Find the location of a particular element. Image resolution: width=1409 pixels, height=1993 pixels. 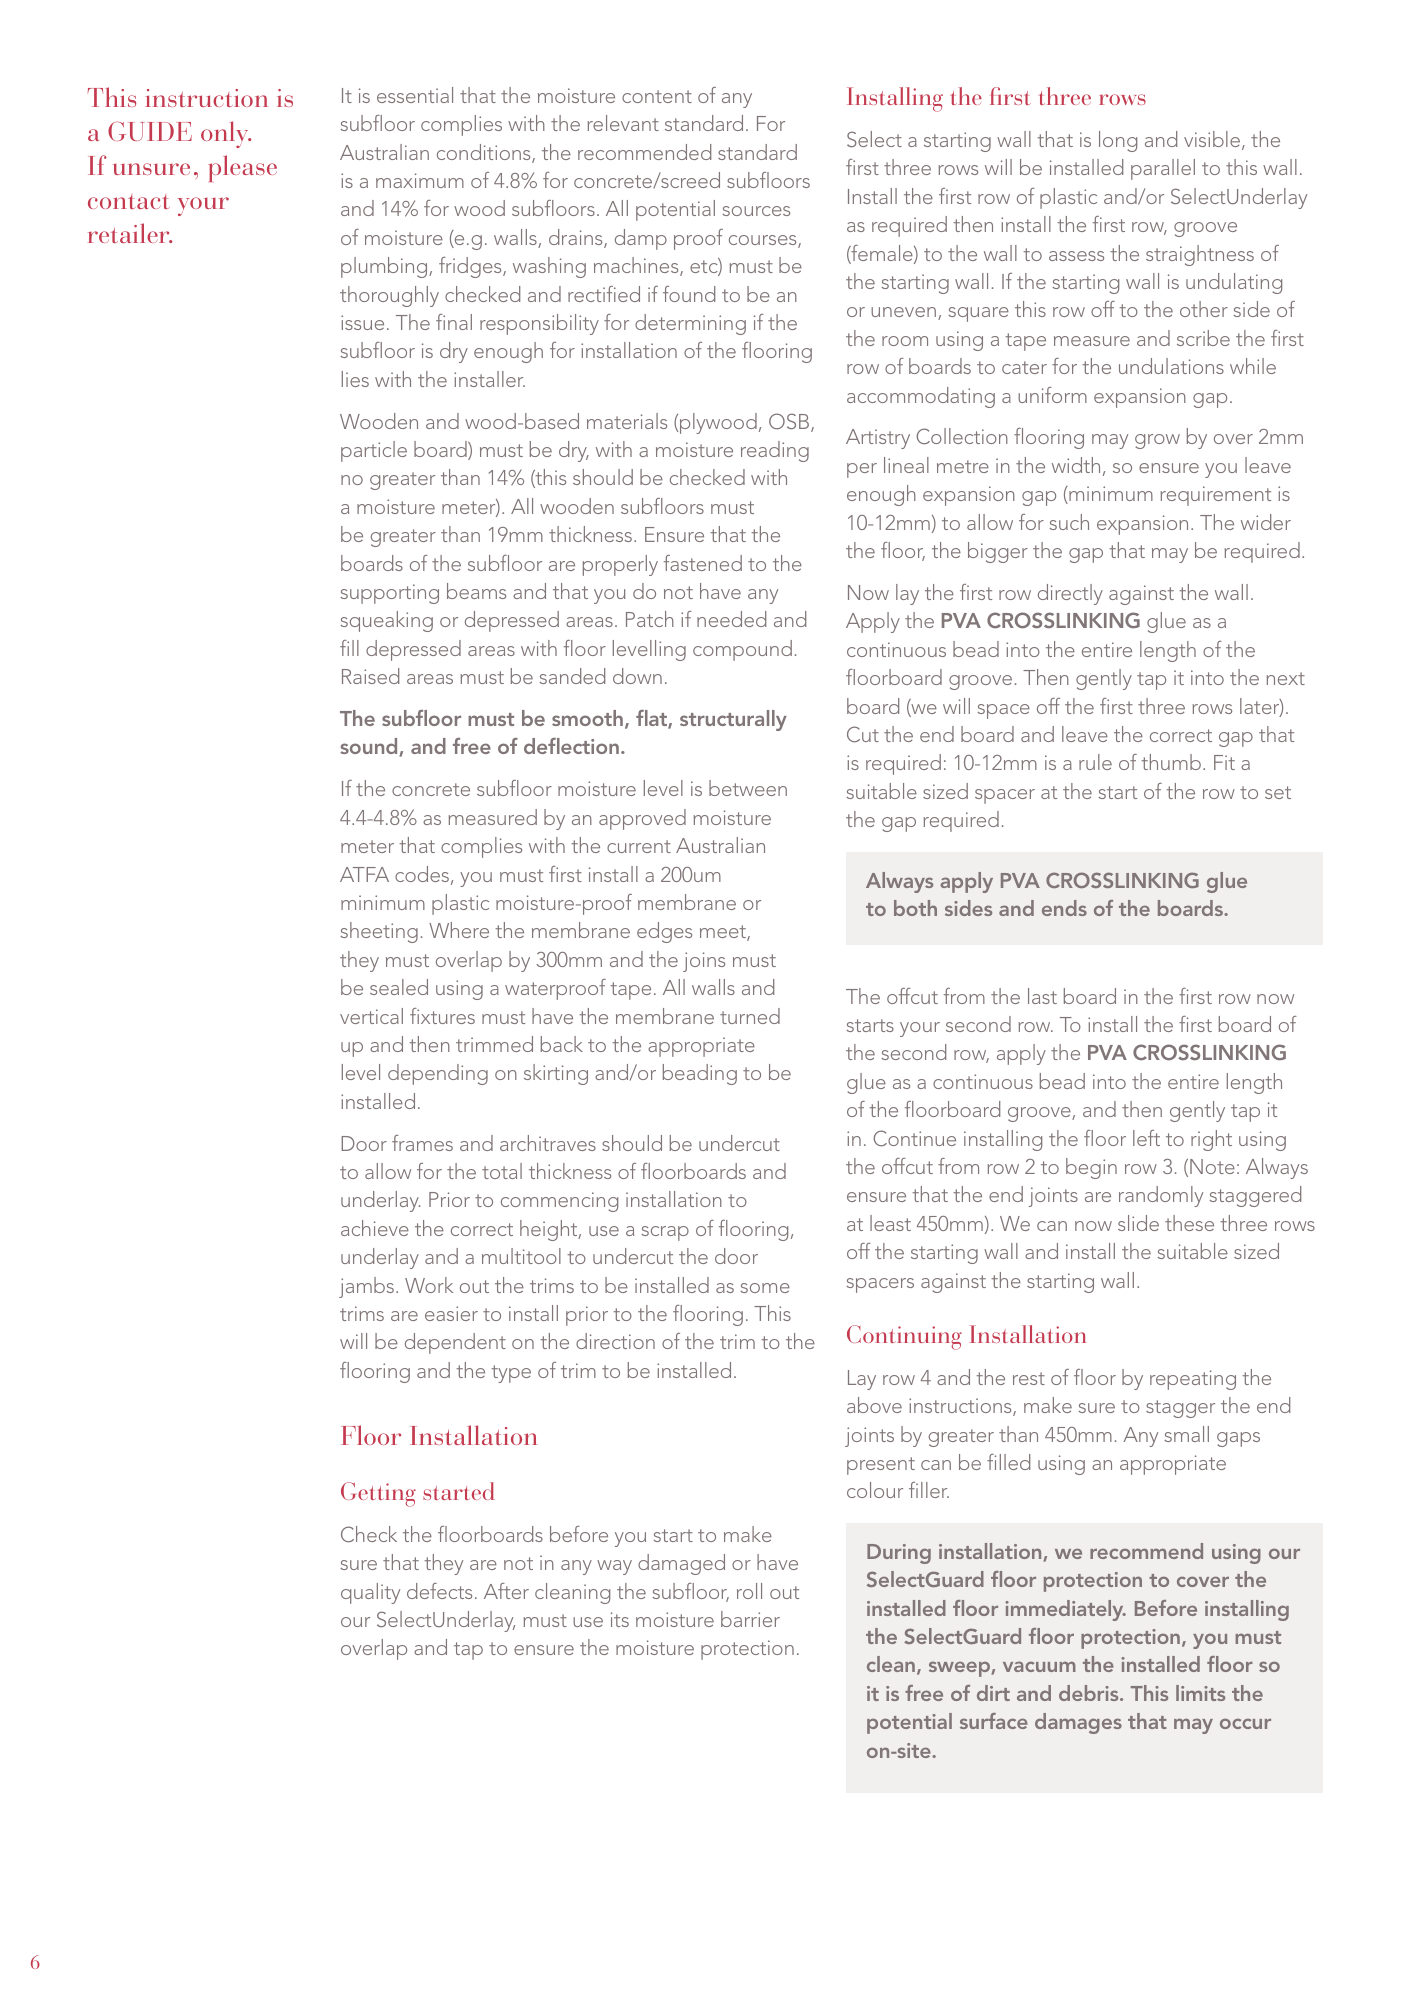

quality is located at coordinates (370, 1593).
